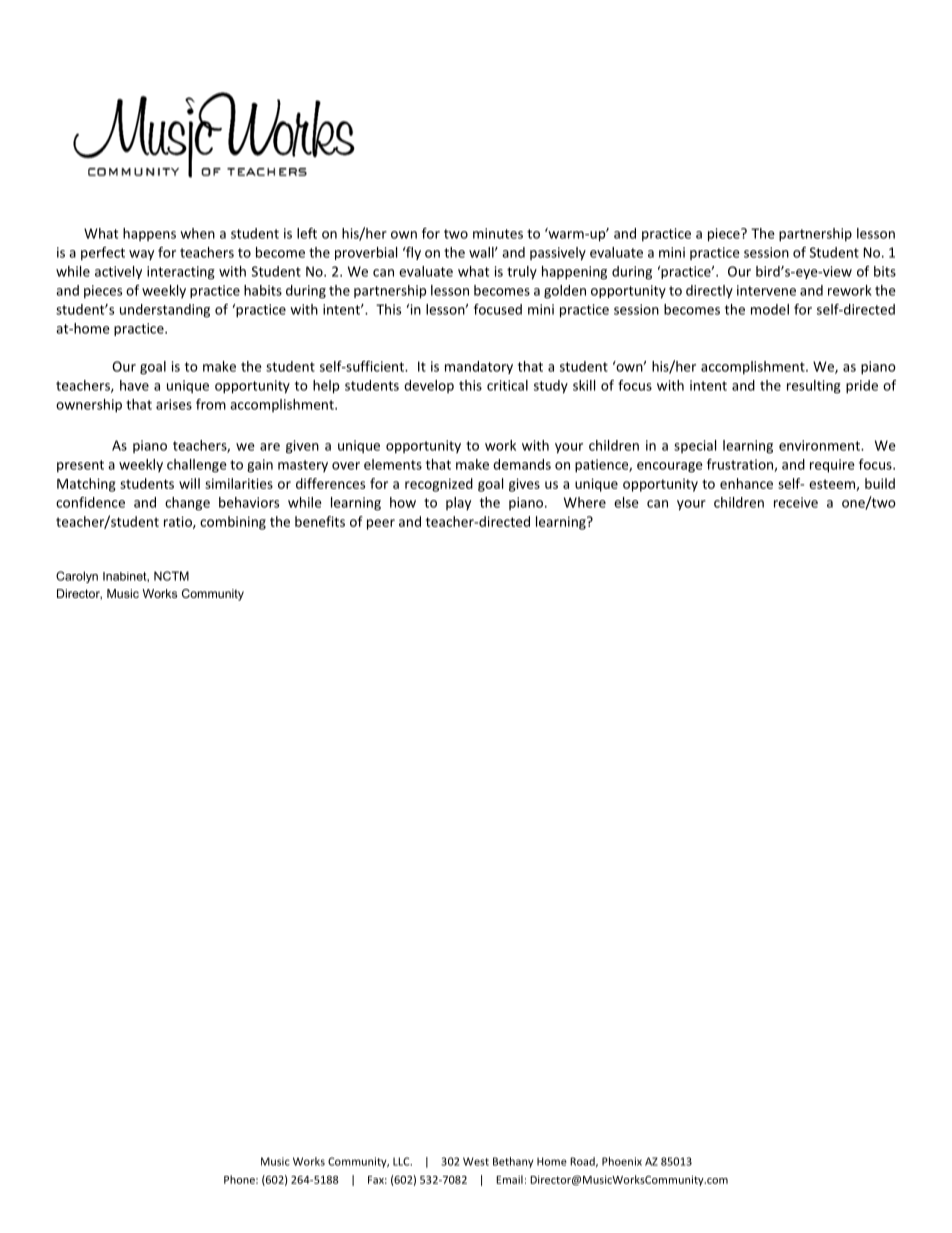  What do you see at coordinates (458, 503) in the screenshot?
I see `play` at bounding box center [458, 503].
